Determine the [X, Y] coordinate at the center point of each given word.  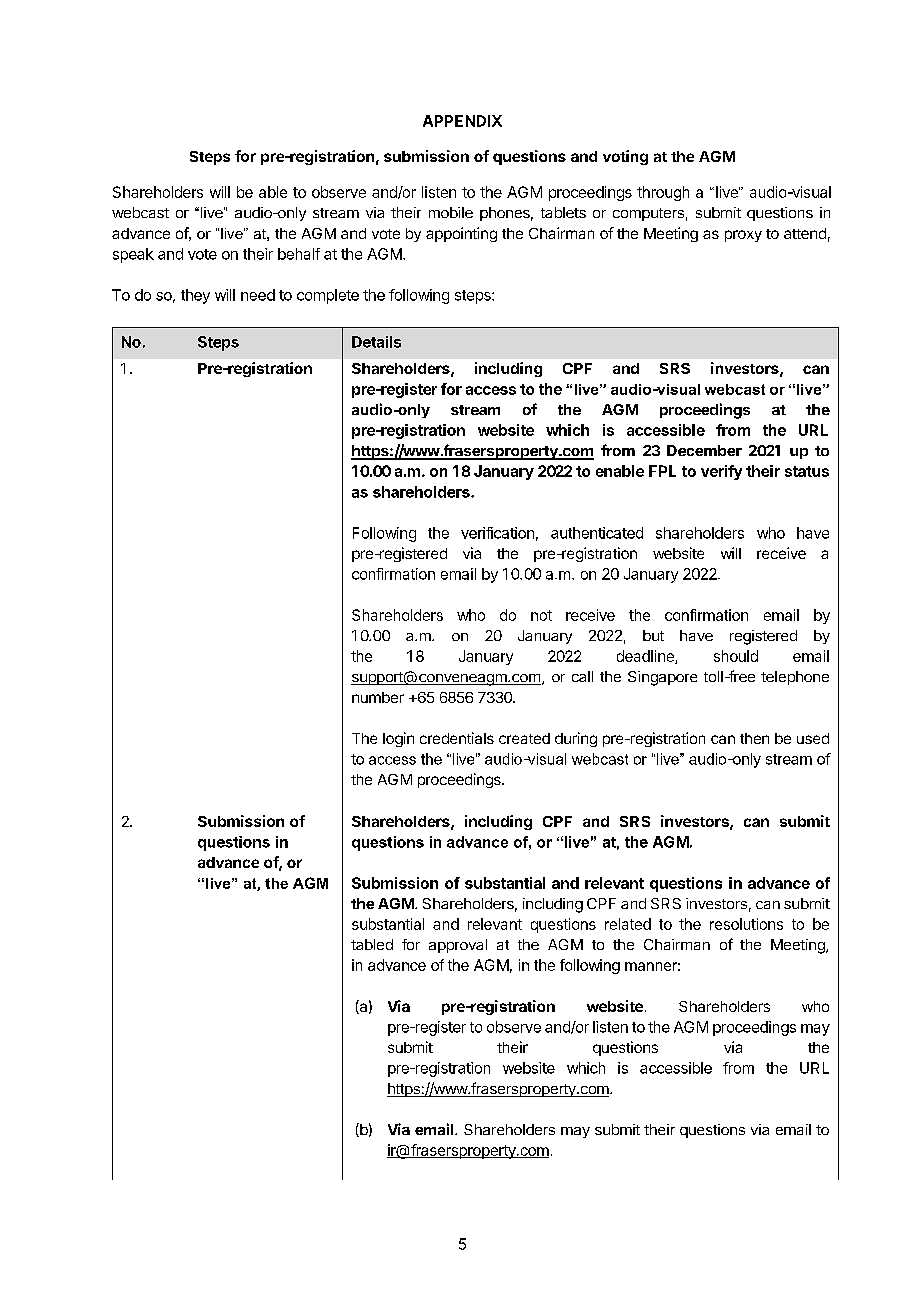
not [541, 615]
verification [497, 533]
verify [721, 472]
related [628, 924]
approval [458, 946]
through [663, 193]
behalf [299, 254]
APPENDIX [462, 121]
